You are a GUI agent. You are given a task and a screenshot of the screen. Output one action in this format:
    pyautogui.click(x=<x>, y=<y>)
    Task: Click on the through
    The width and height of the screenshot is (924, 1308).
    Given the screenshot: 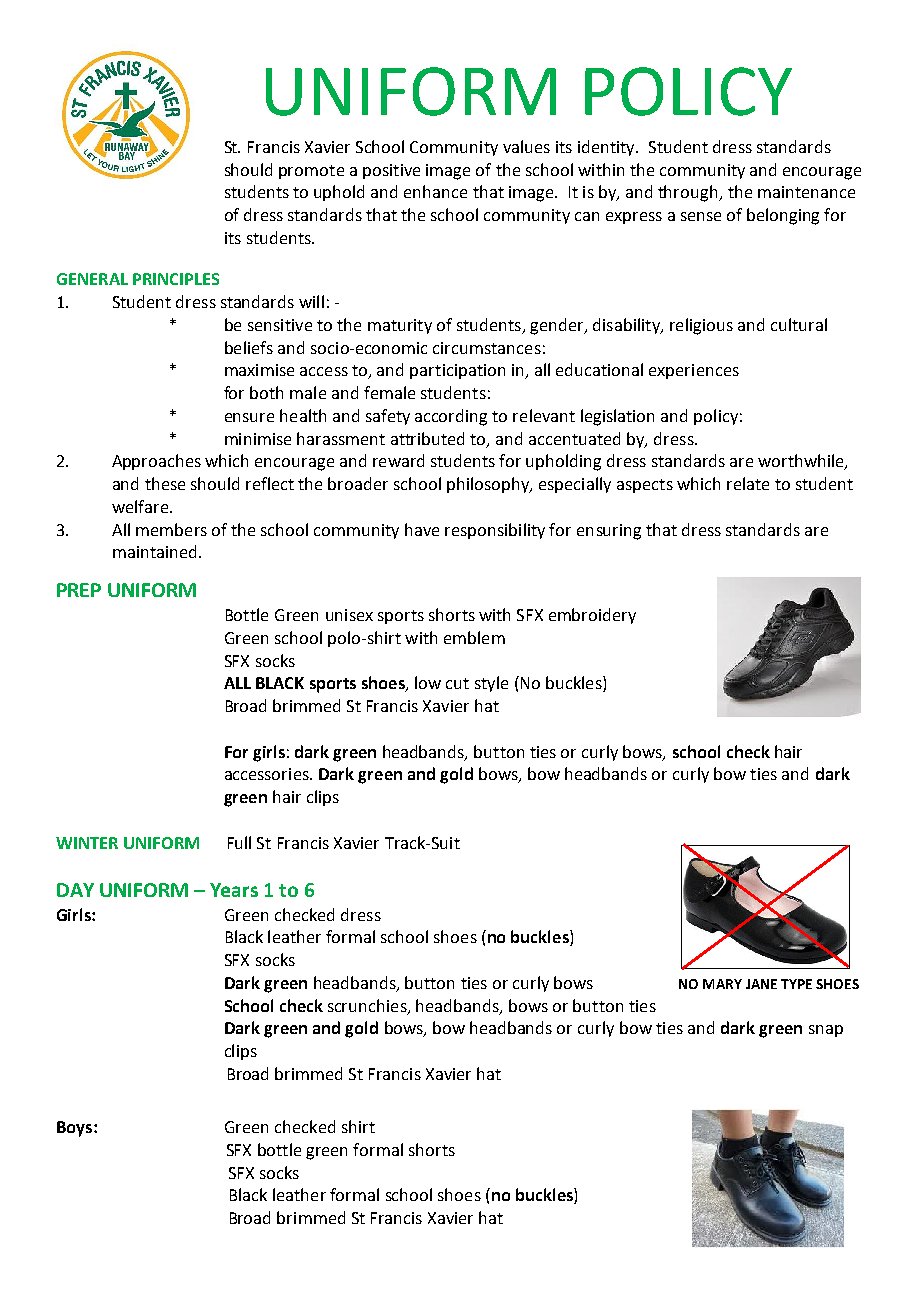 What is the action you would take?
    pyautogui.click(x=689, y=193)
